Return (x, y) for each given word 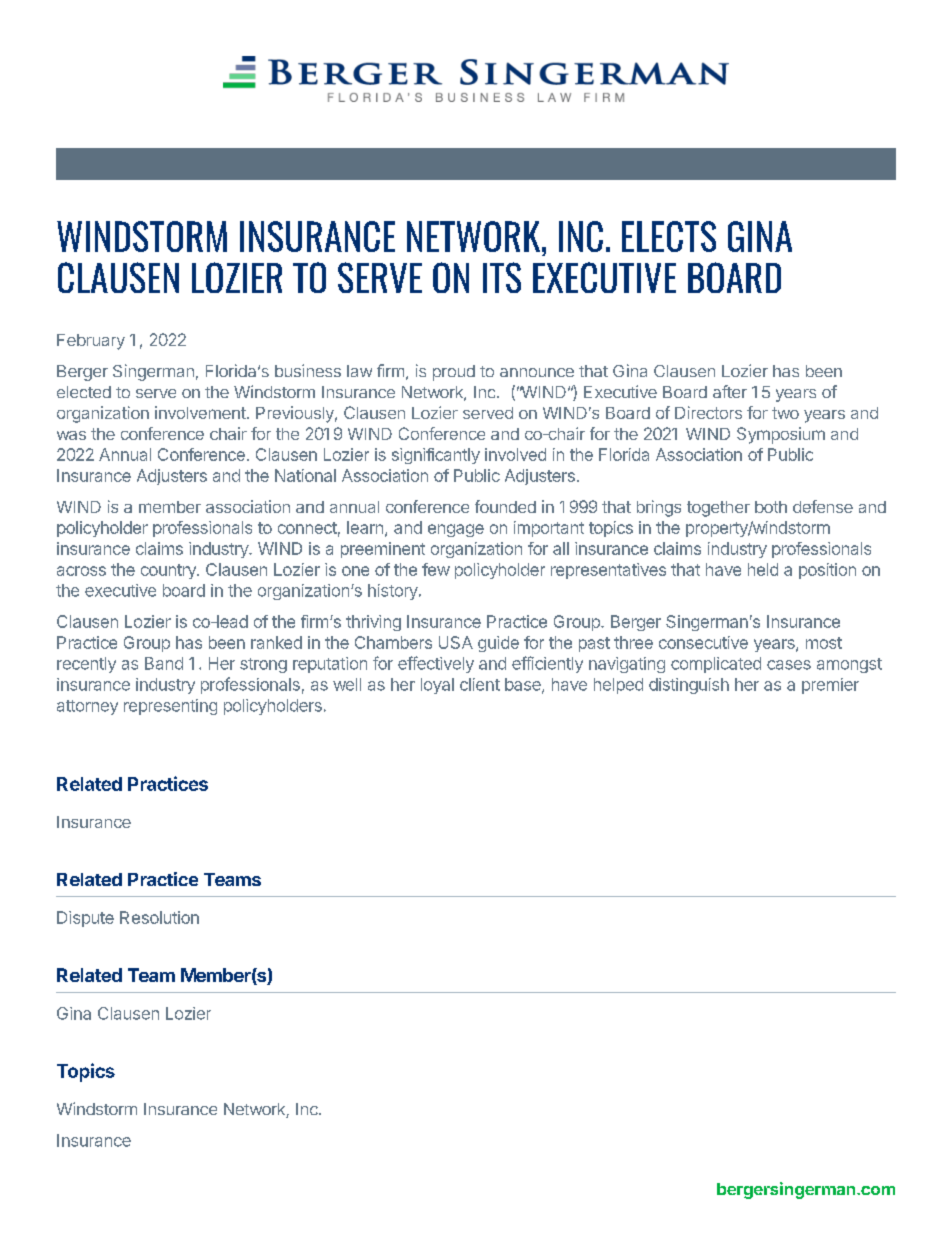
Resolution (159, 917)
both (771, 507)
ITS (502, 277)
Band (164, 663)
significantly (436, 456)
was (71, 435)
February (91, 342)
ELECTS (669, 236)
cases (789, 665)
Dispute (85, 919)
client (480, 684)
